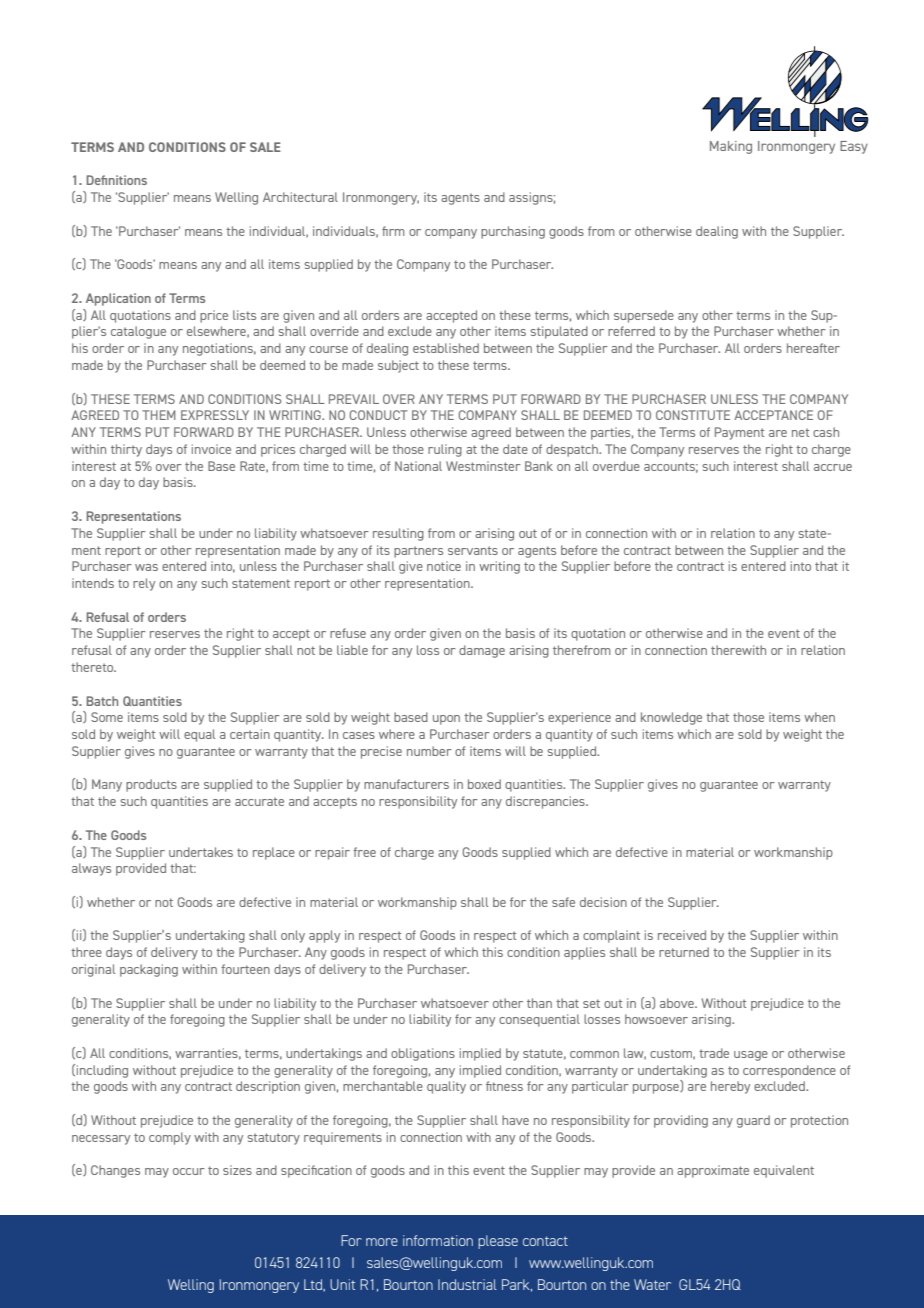 The image size is (924, 1308). Describe the element at coordinates (117, 180) in the screenshot. I see `Definitions` at that location.
